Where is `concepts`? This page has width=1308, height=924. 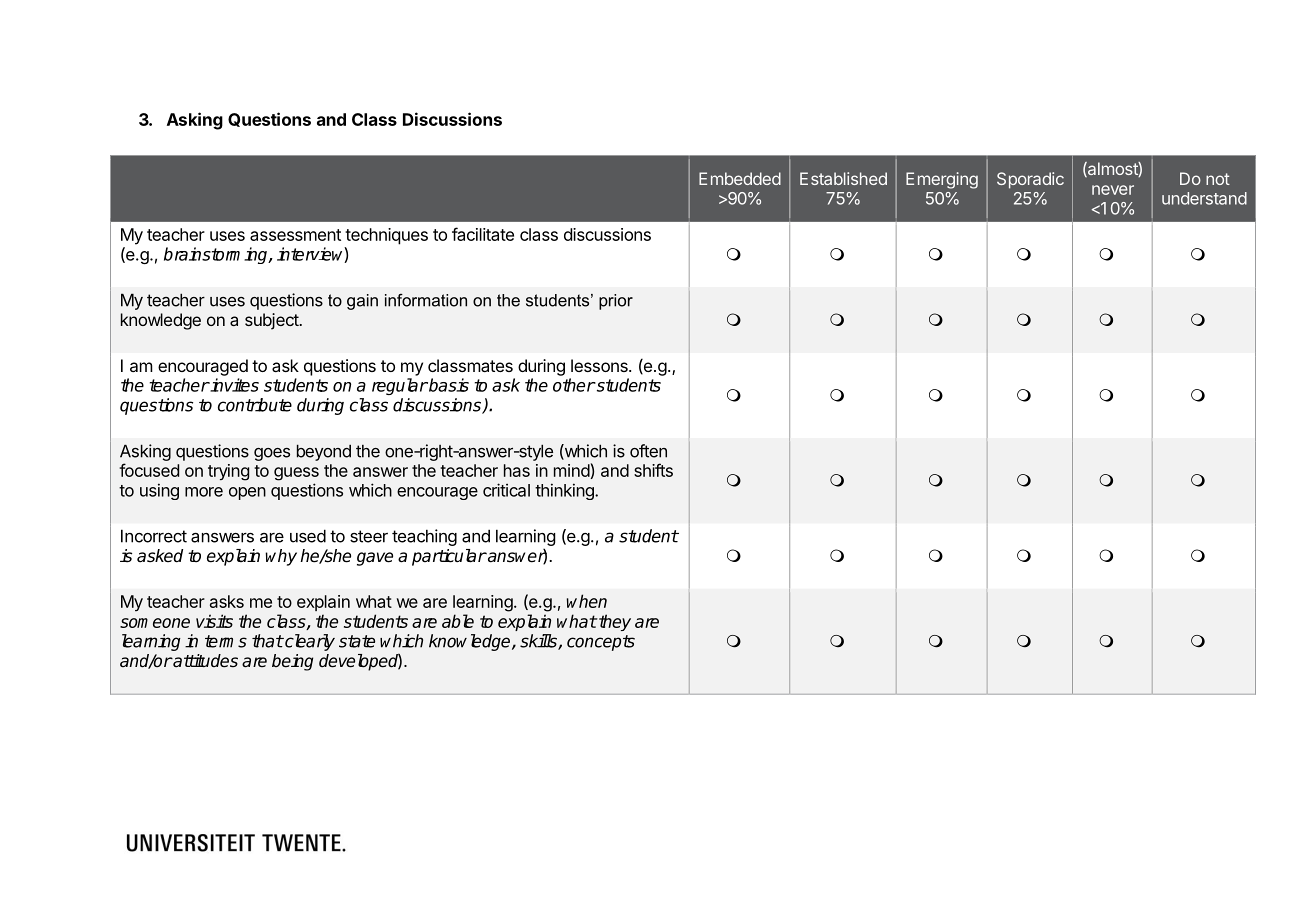
concepts is located at coordinates (601, 643).
